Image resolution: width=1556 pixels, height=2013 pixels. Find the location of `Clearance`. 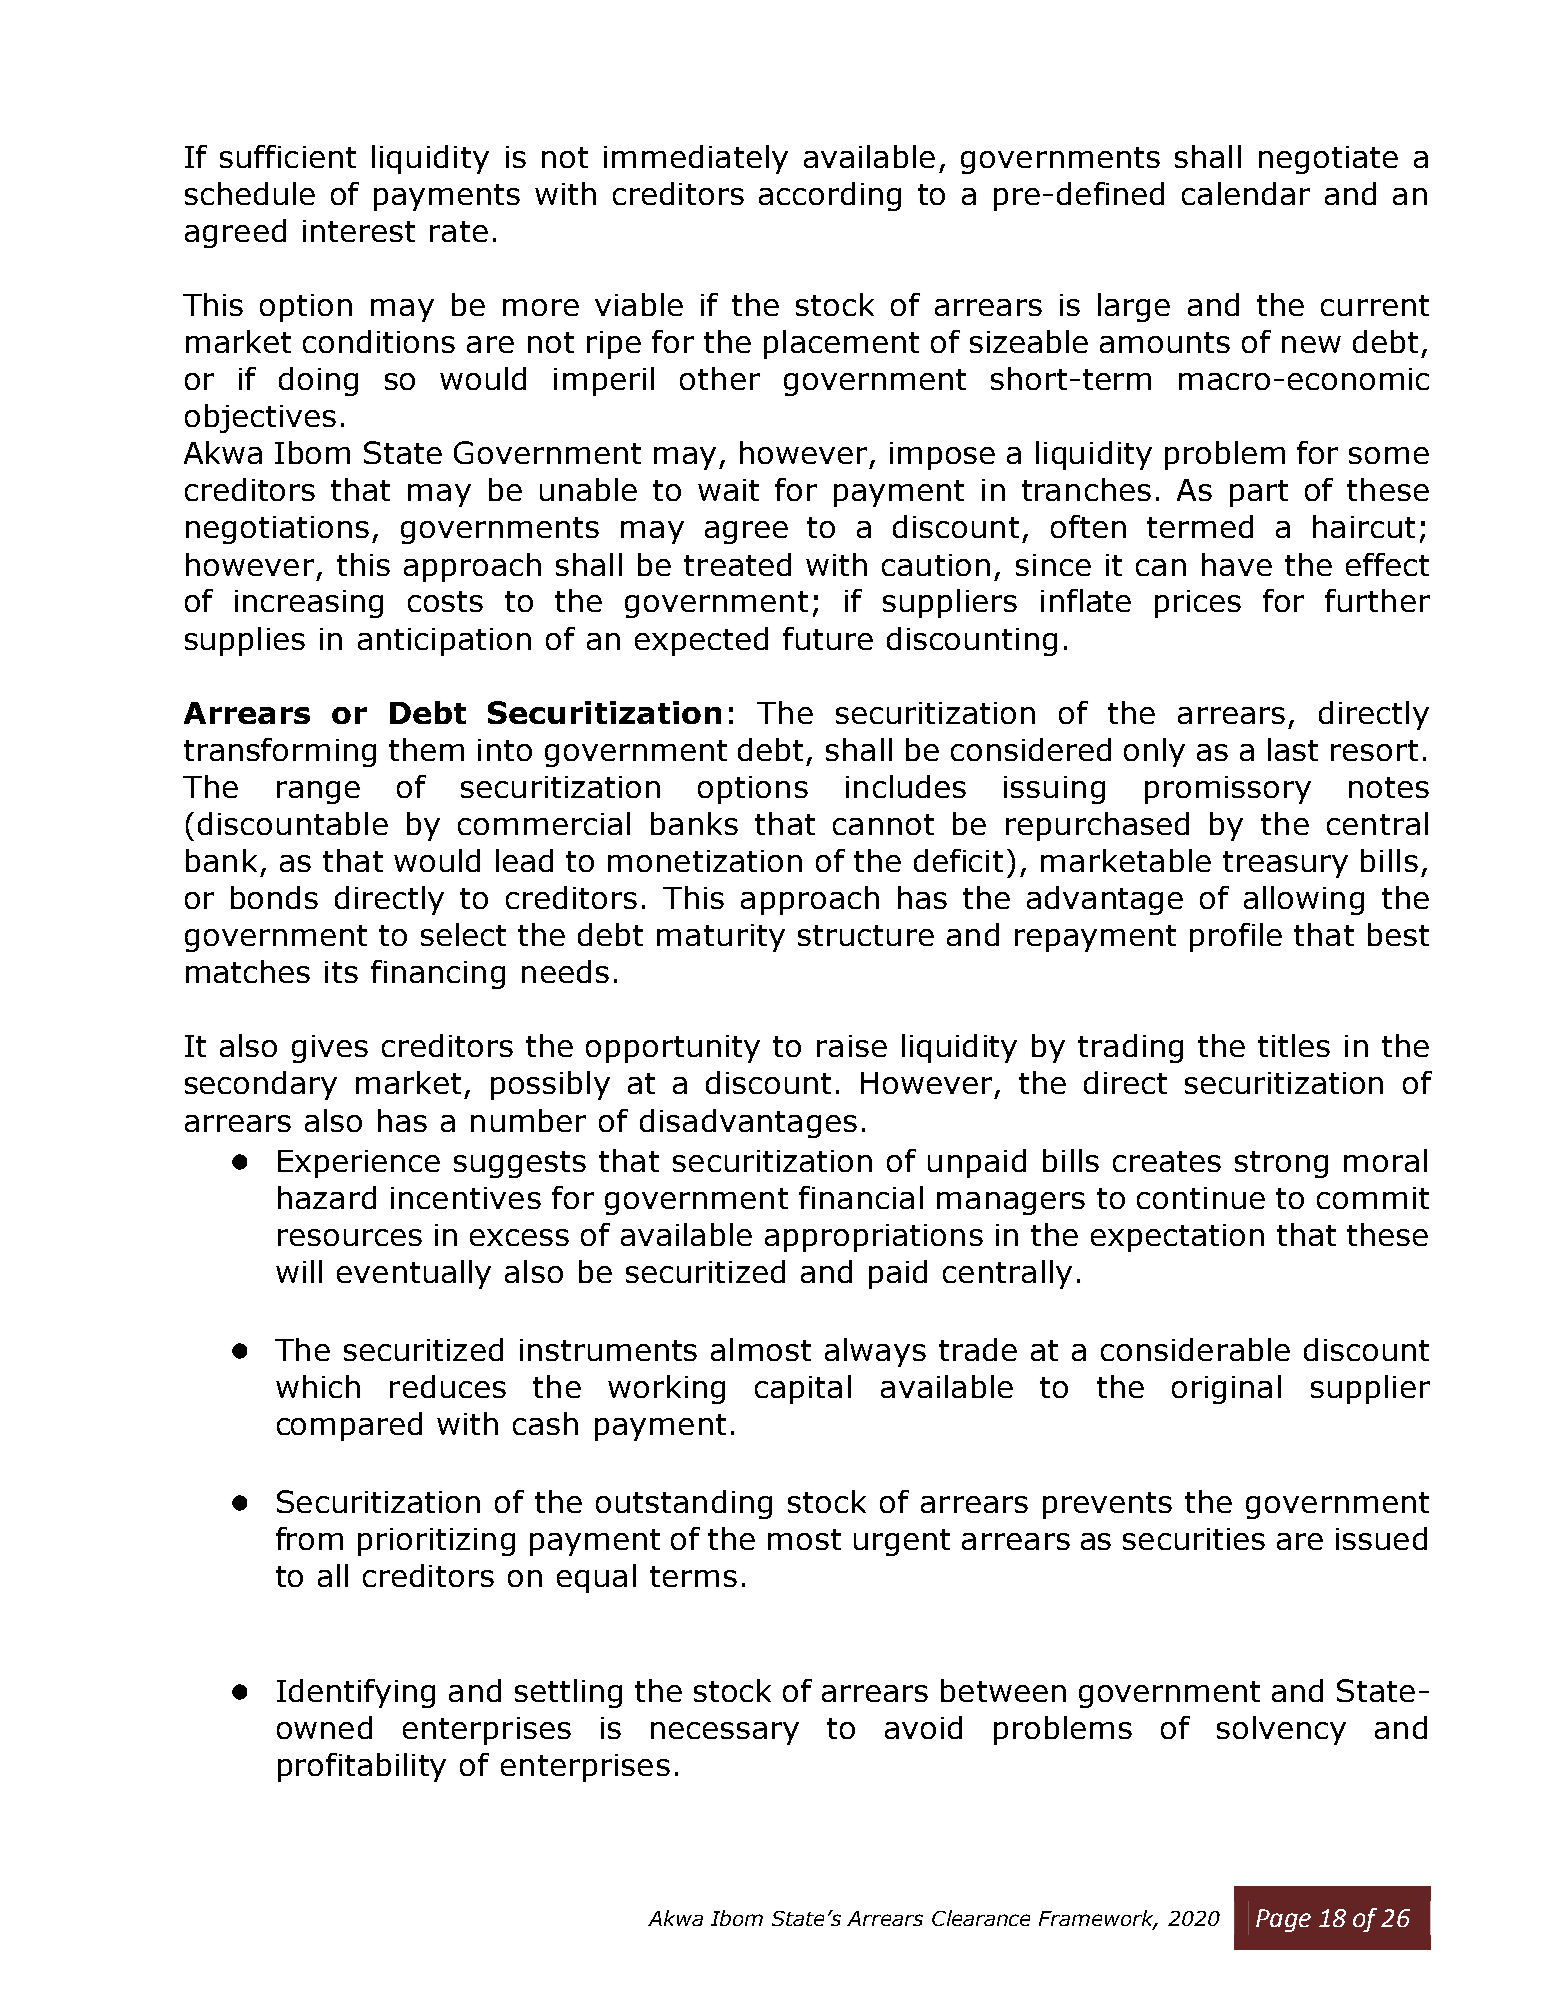

Clearance is located at coordinates (981, 1918).
